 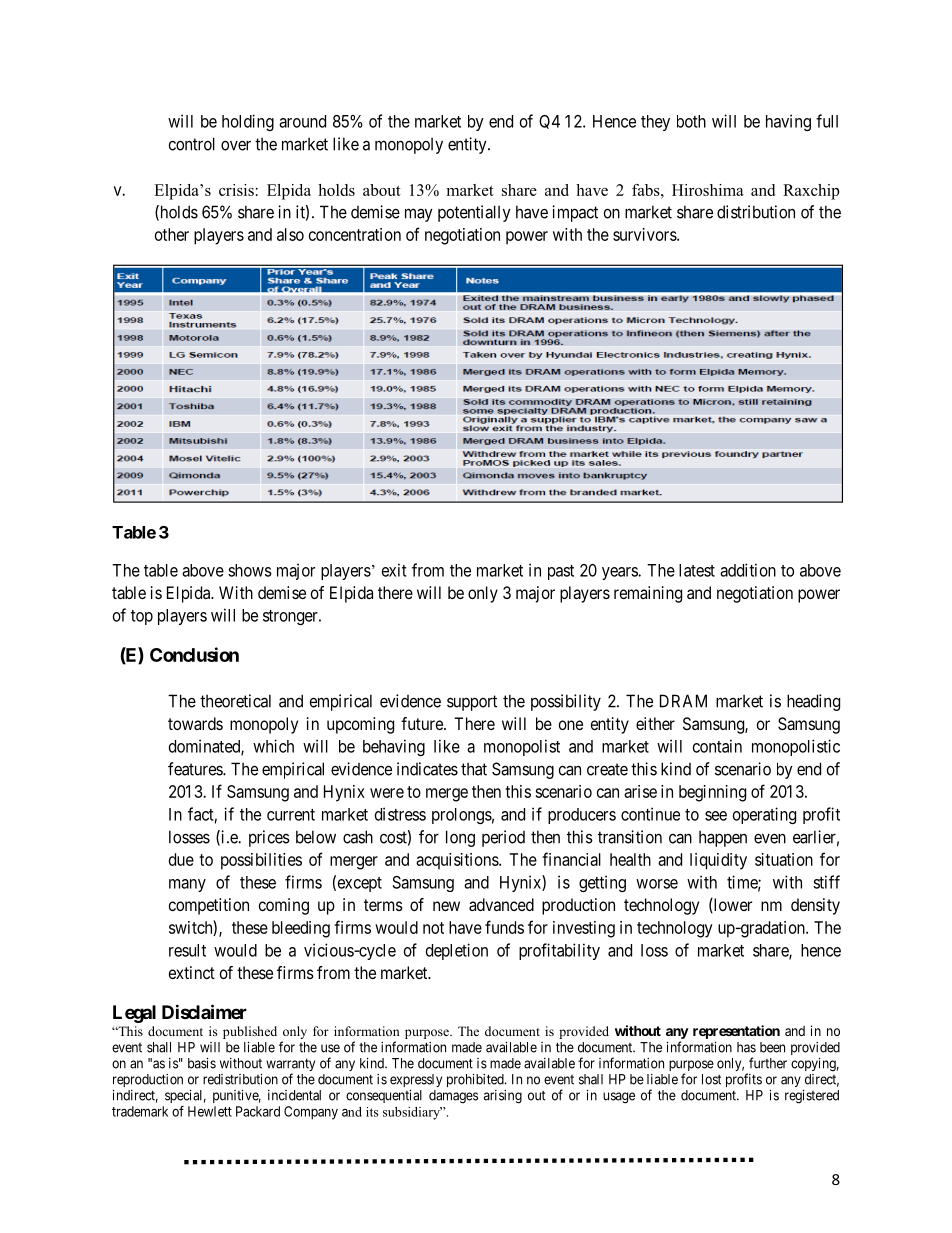 I want to click on arising, so click(x=503, y=1097).
